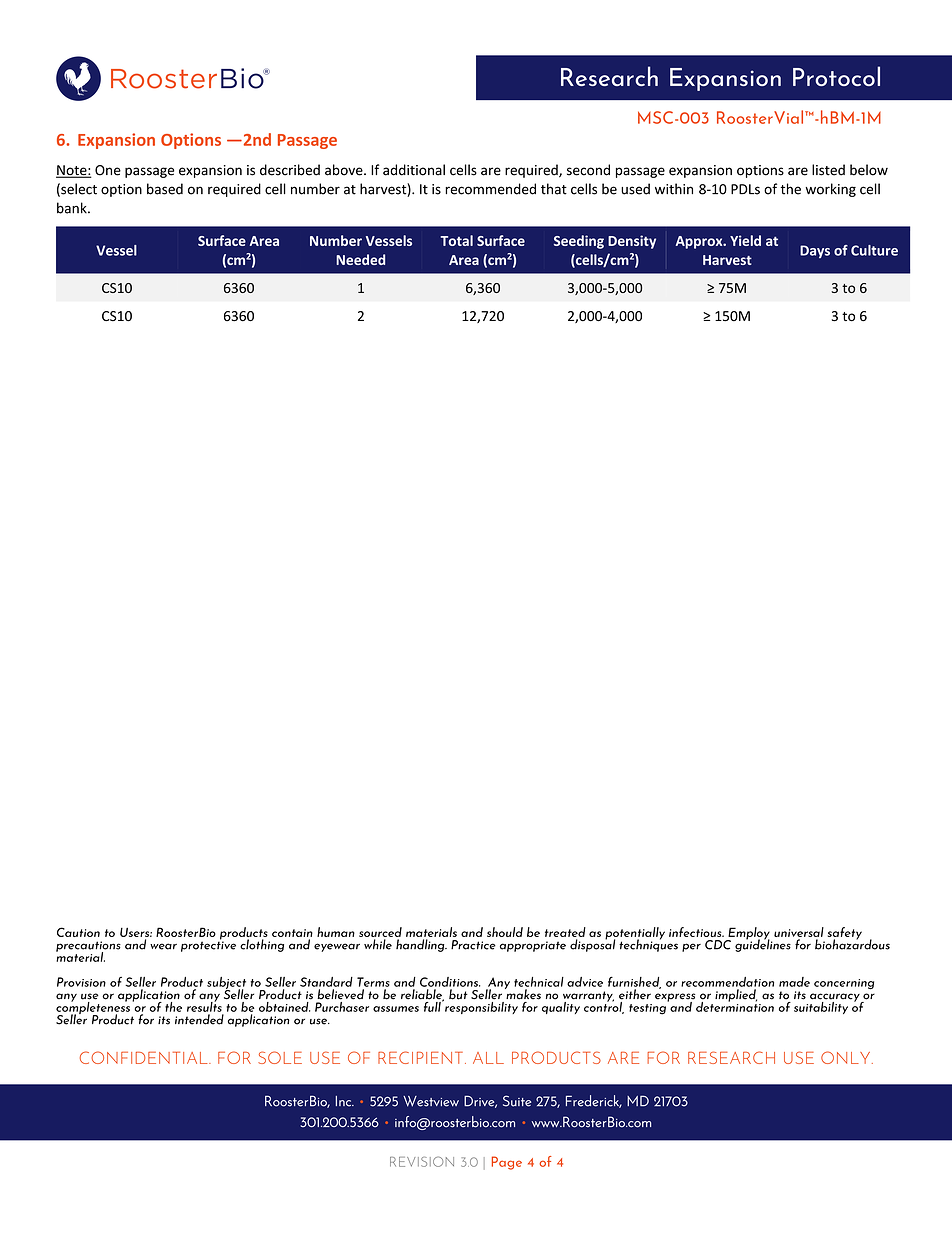  Describe the element at coordinates (836, 76) in the document. I see `Protocol` at that location.
